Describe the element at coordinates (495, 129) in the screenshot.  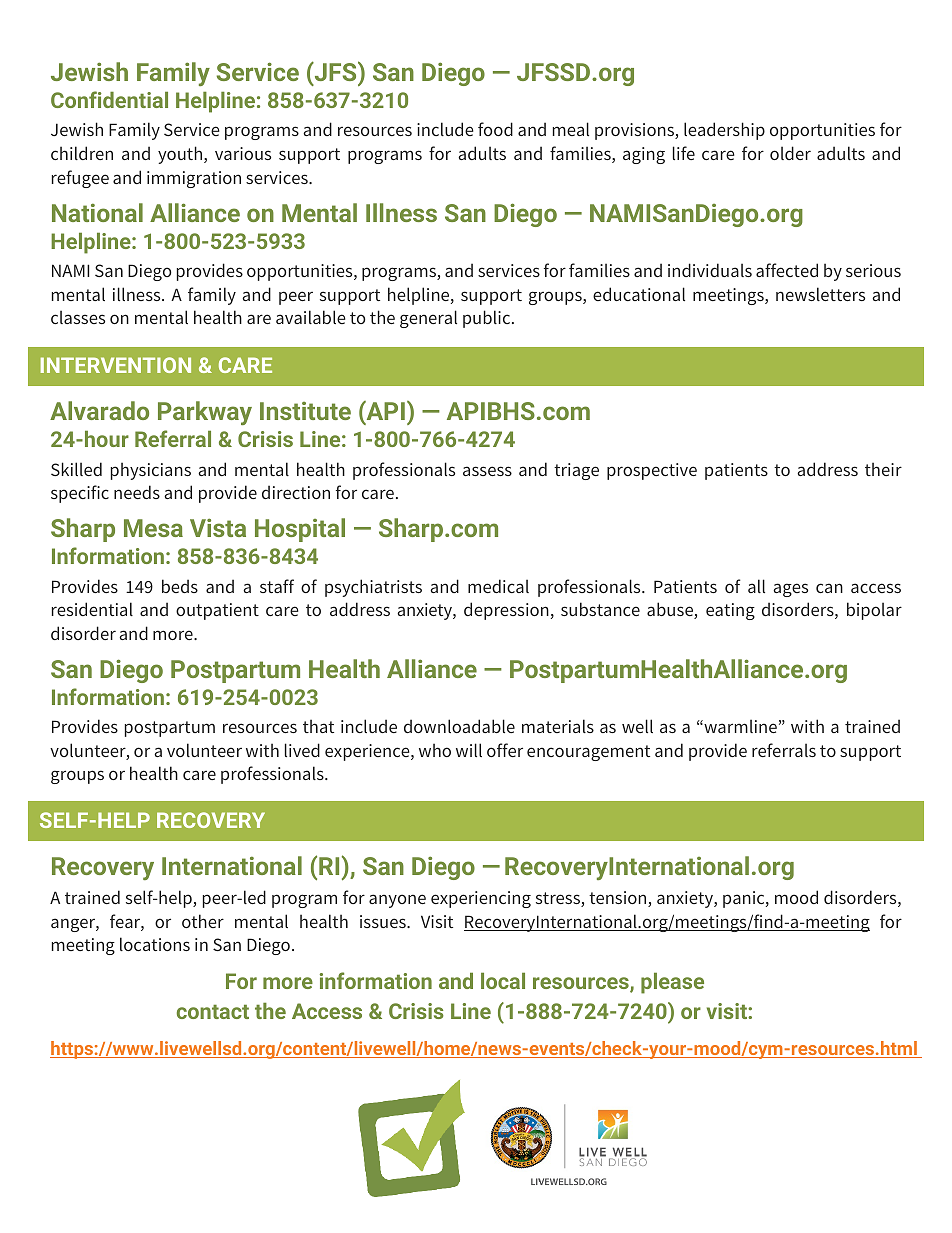
I see `food` at that location.
